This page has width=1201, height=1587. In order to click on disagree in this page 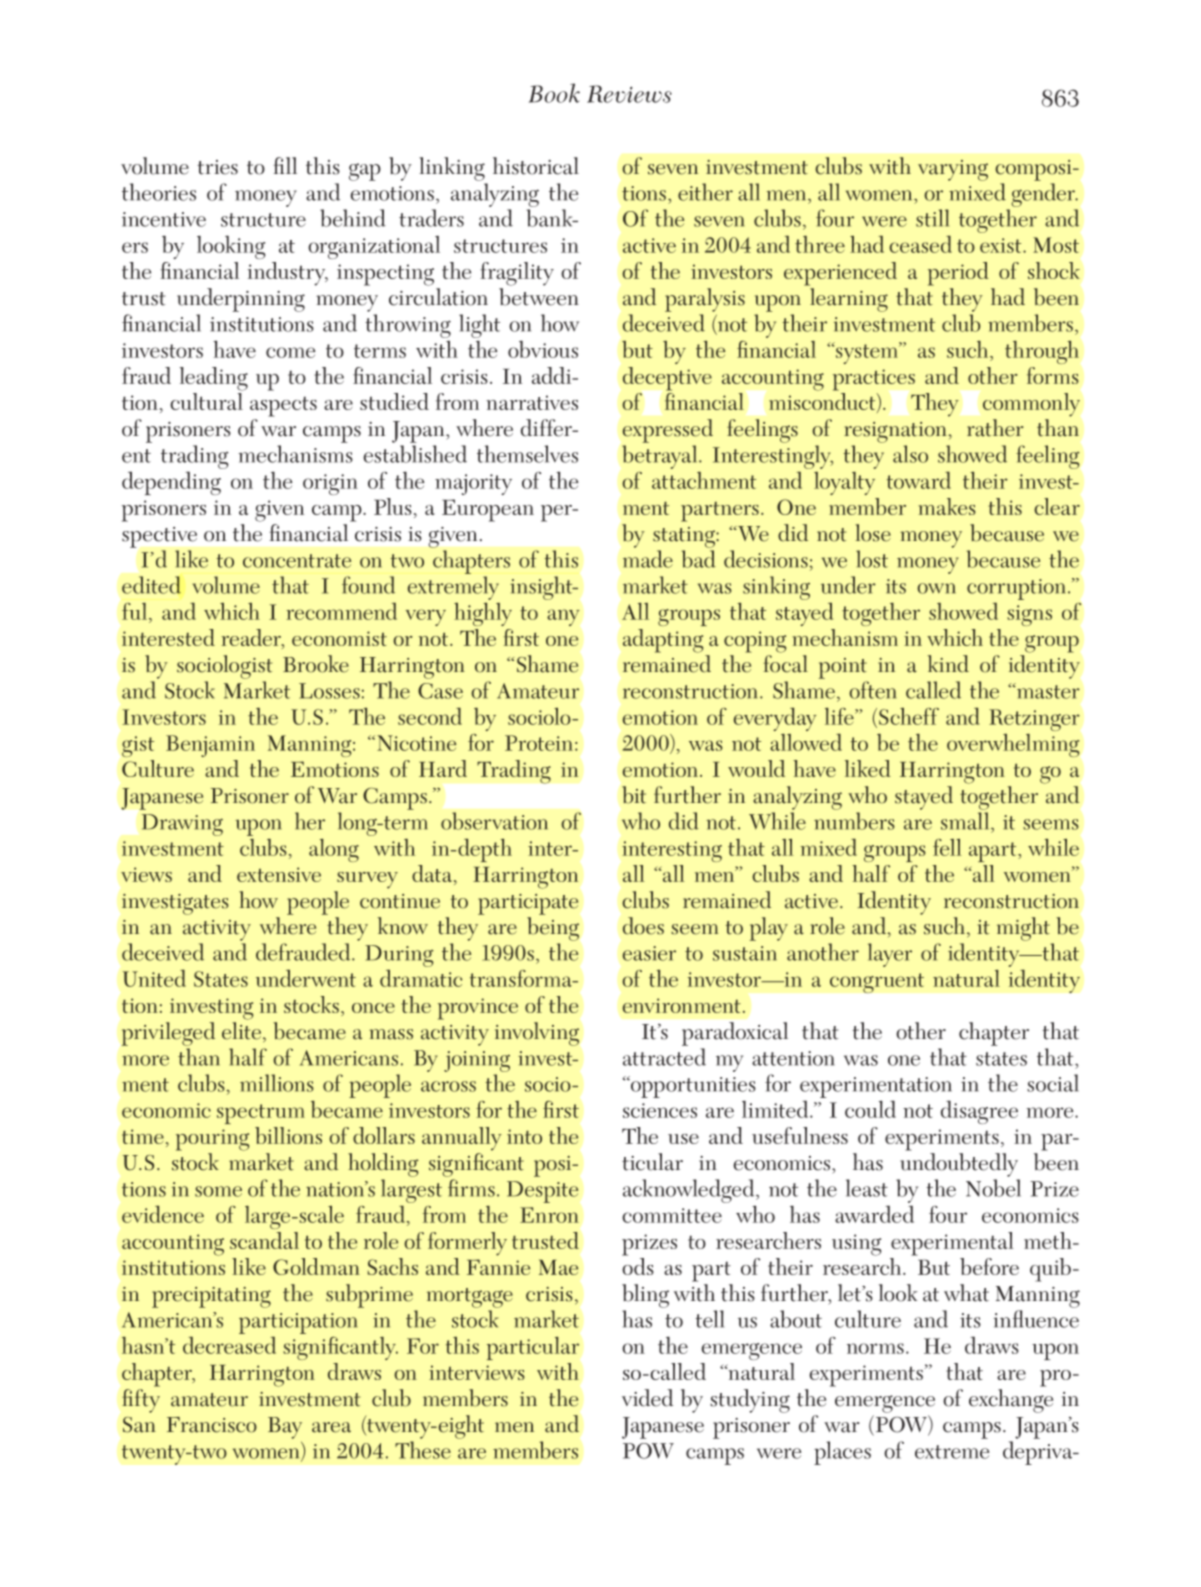, I will do `click(979, 1112)`.
